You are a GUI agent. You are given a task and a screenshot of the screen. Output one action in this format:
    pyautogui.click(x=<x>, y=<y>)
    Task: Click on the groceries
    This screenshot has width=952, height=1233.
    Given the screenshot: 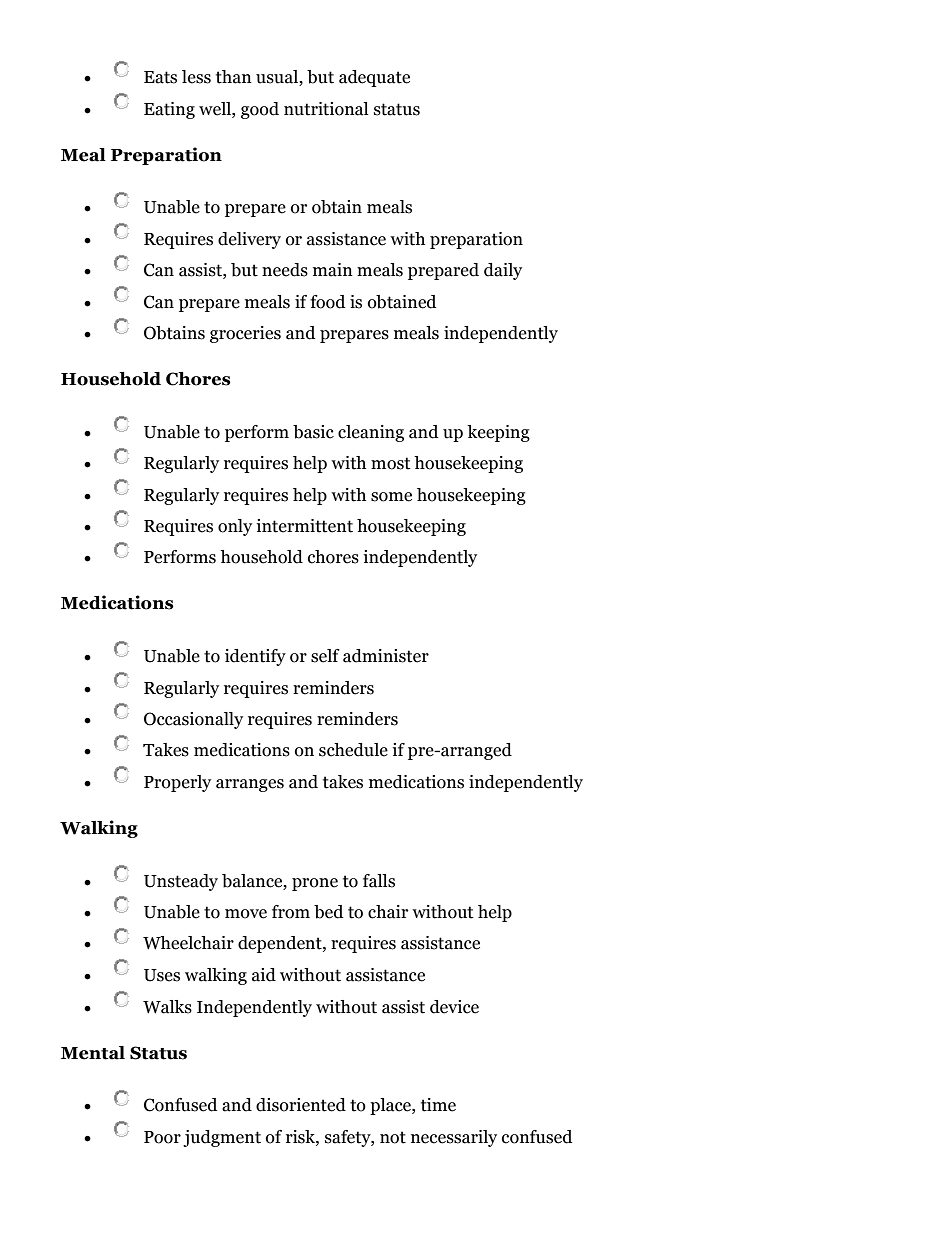 What is the action you would take?
    pyautogui.click(x=245, y=334)
